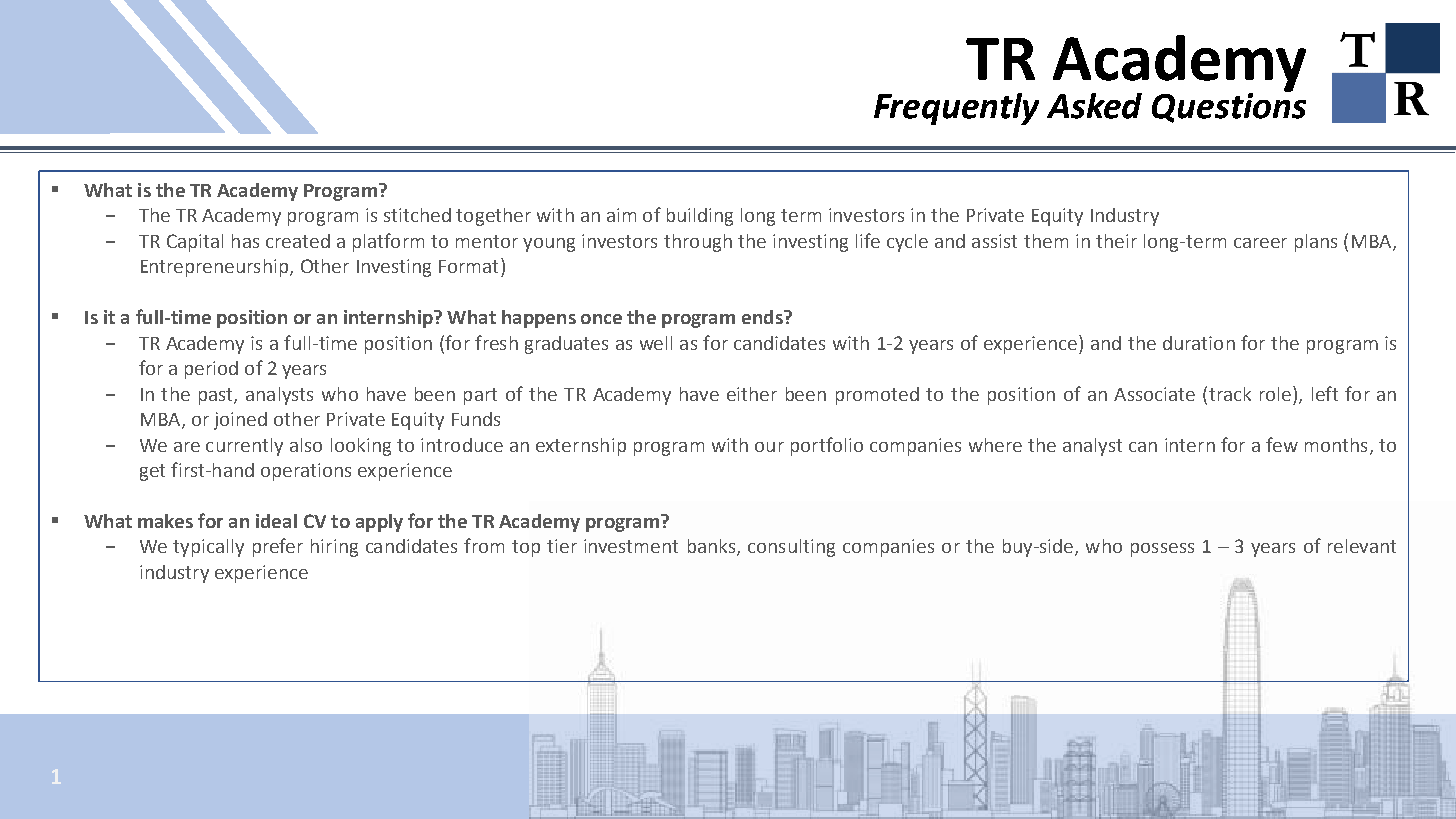  What do you see at coordinates (1230, 394) in the page?
I see `track` at bounding box center [1230, 394].
